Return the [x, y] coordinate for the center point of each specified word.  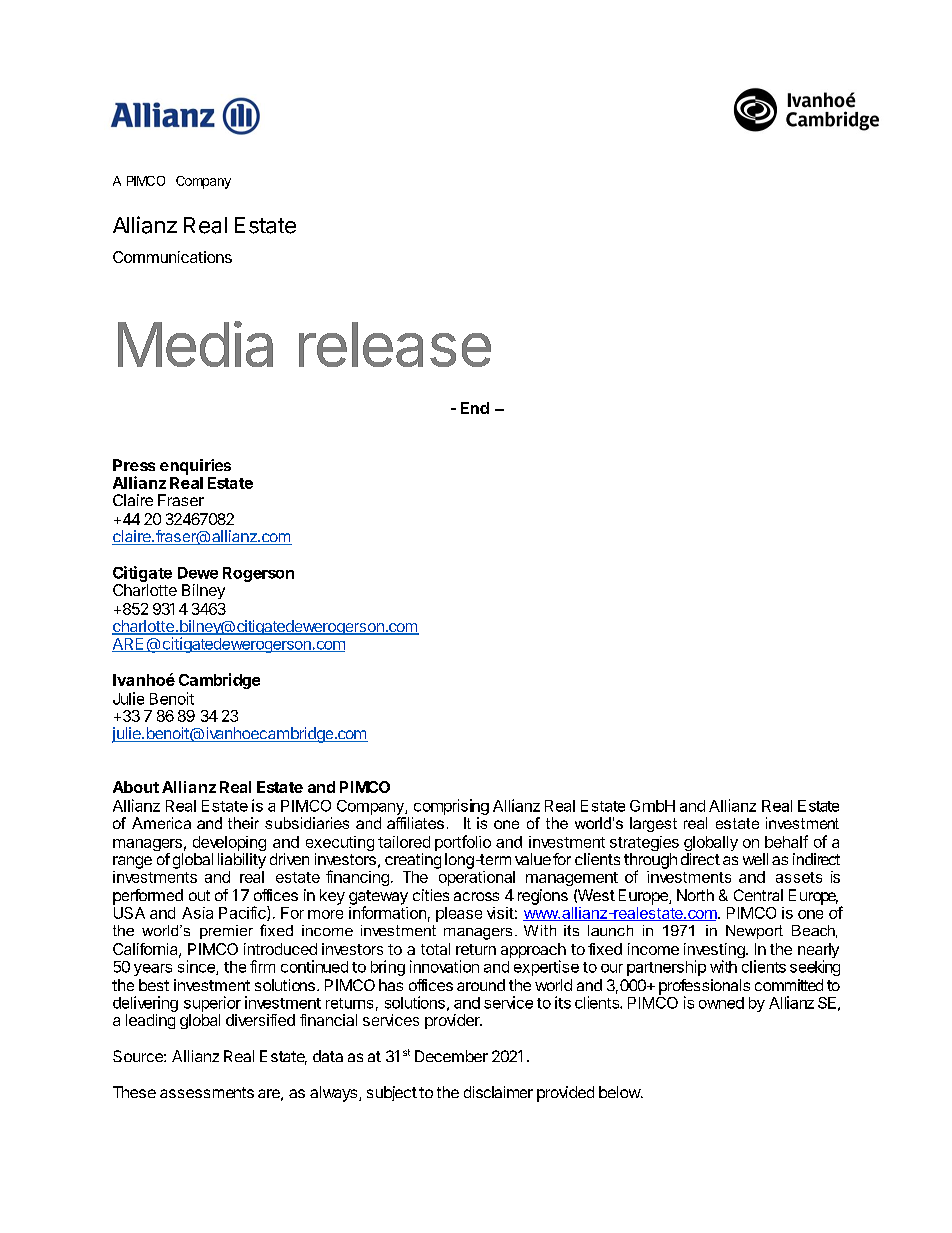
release [395, 344]
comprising [450, 808]
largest [653, 824]
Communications [172, 257]
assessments [207, 1092]
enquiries [195, 467]
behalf [786, 841]
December [451, 1056]
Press [134, 465]
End [475, 408]
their [243, 823]
